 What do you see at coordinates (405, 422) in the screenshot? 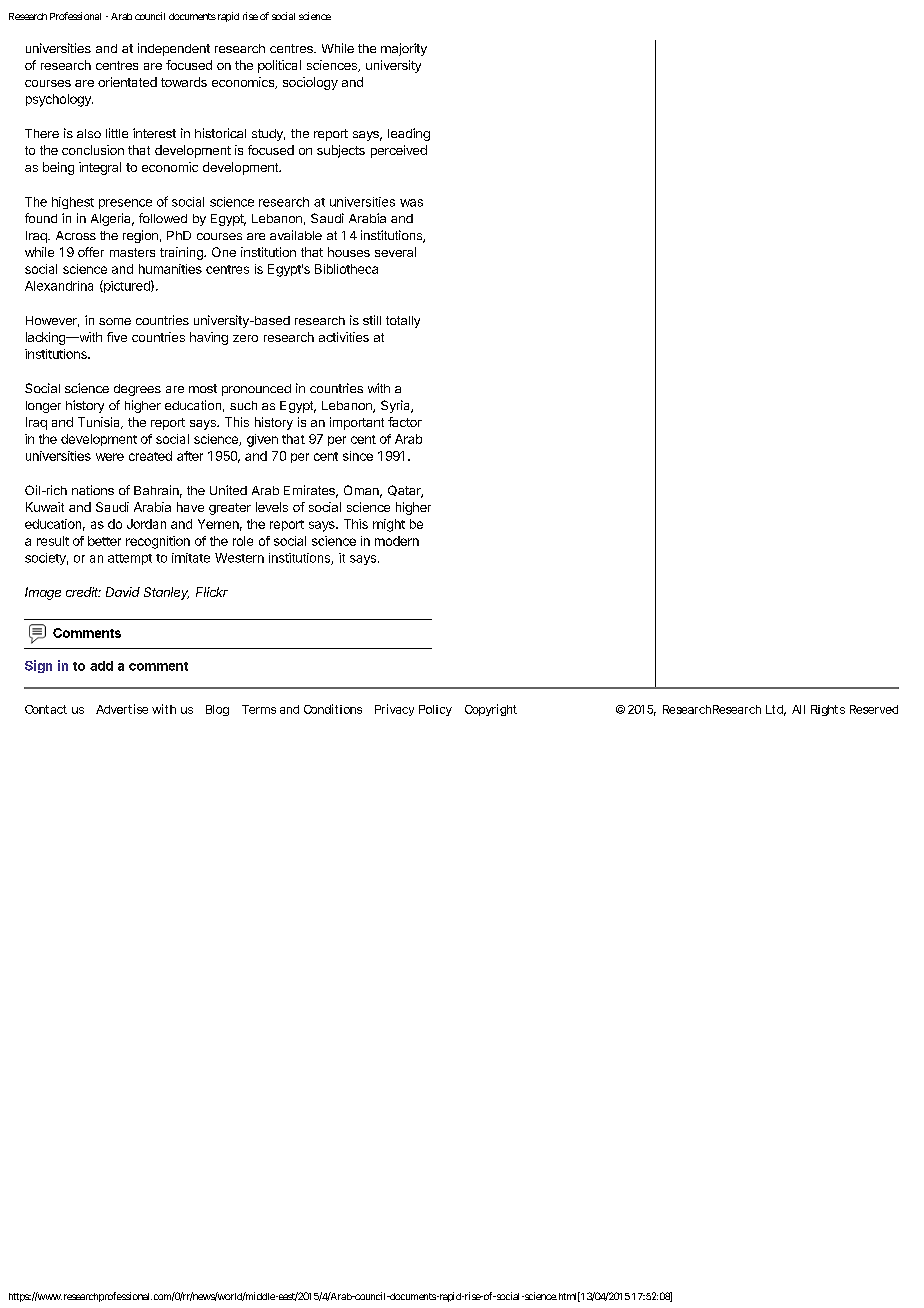
I see `factor` at bounding box center [405, 422].
